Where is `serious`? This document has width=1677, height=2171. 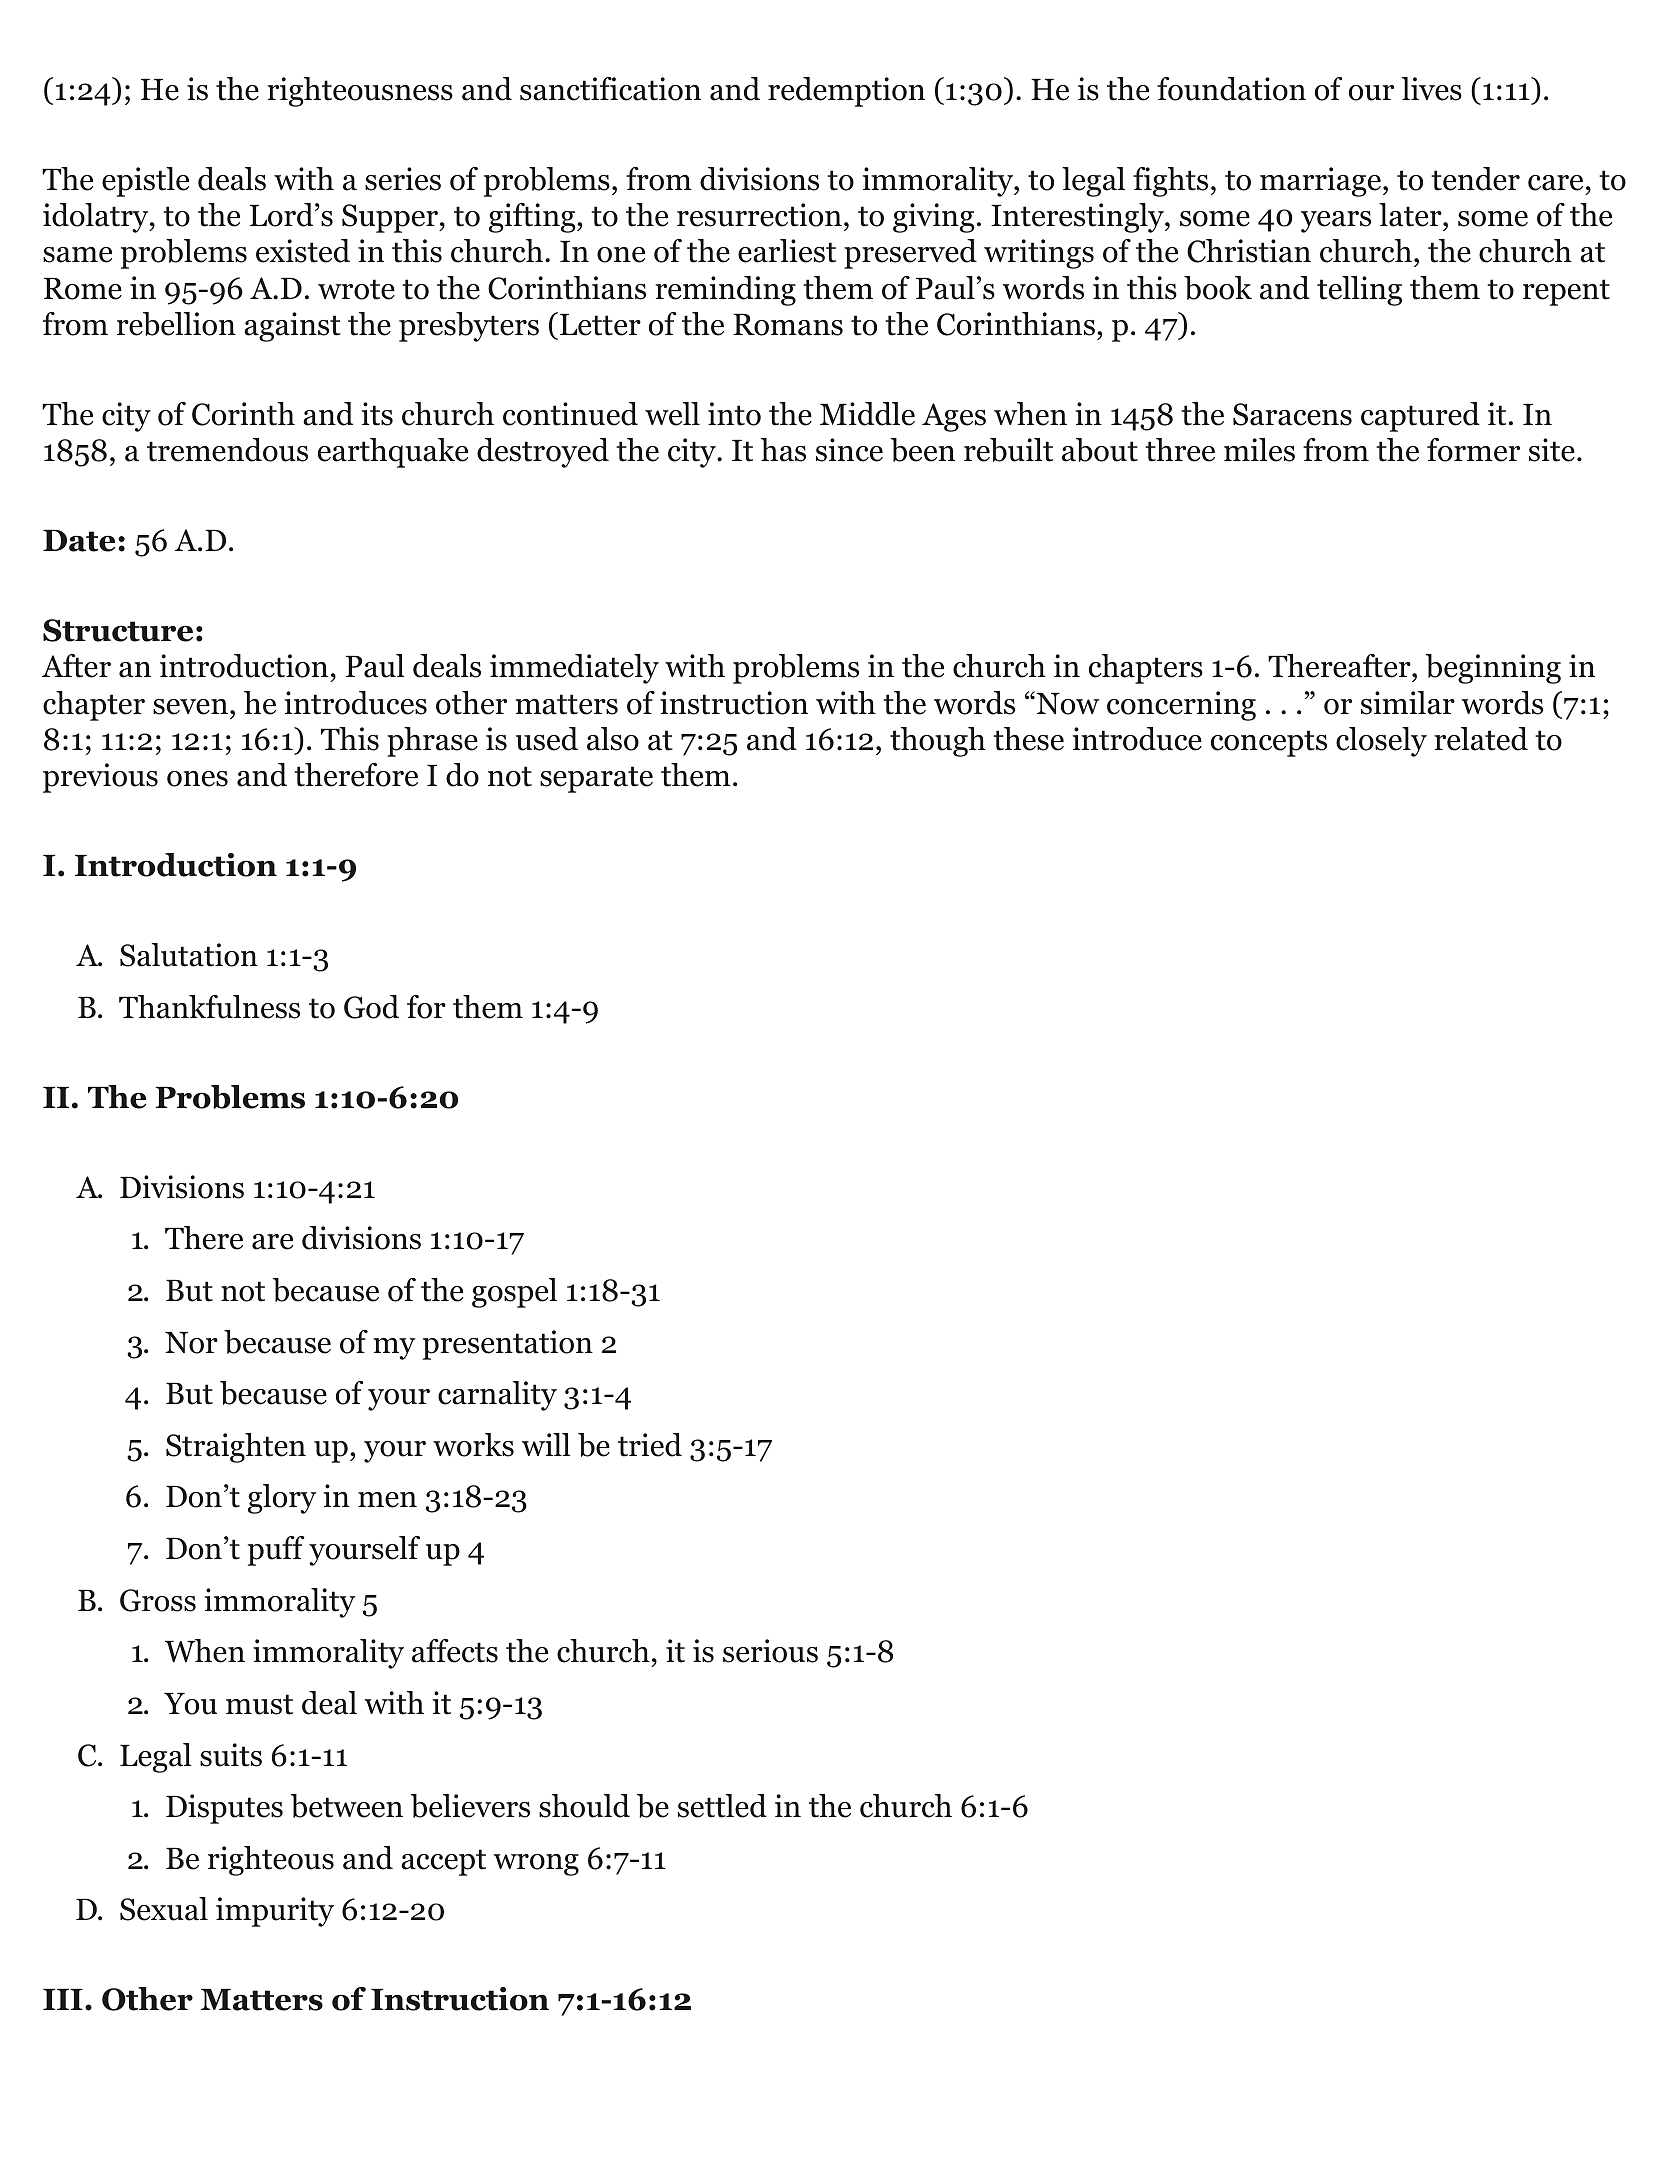 serious is located at coordinates (770, 1651).
